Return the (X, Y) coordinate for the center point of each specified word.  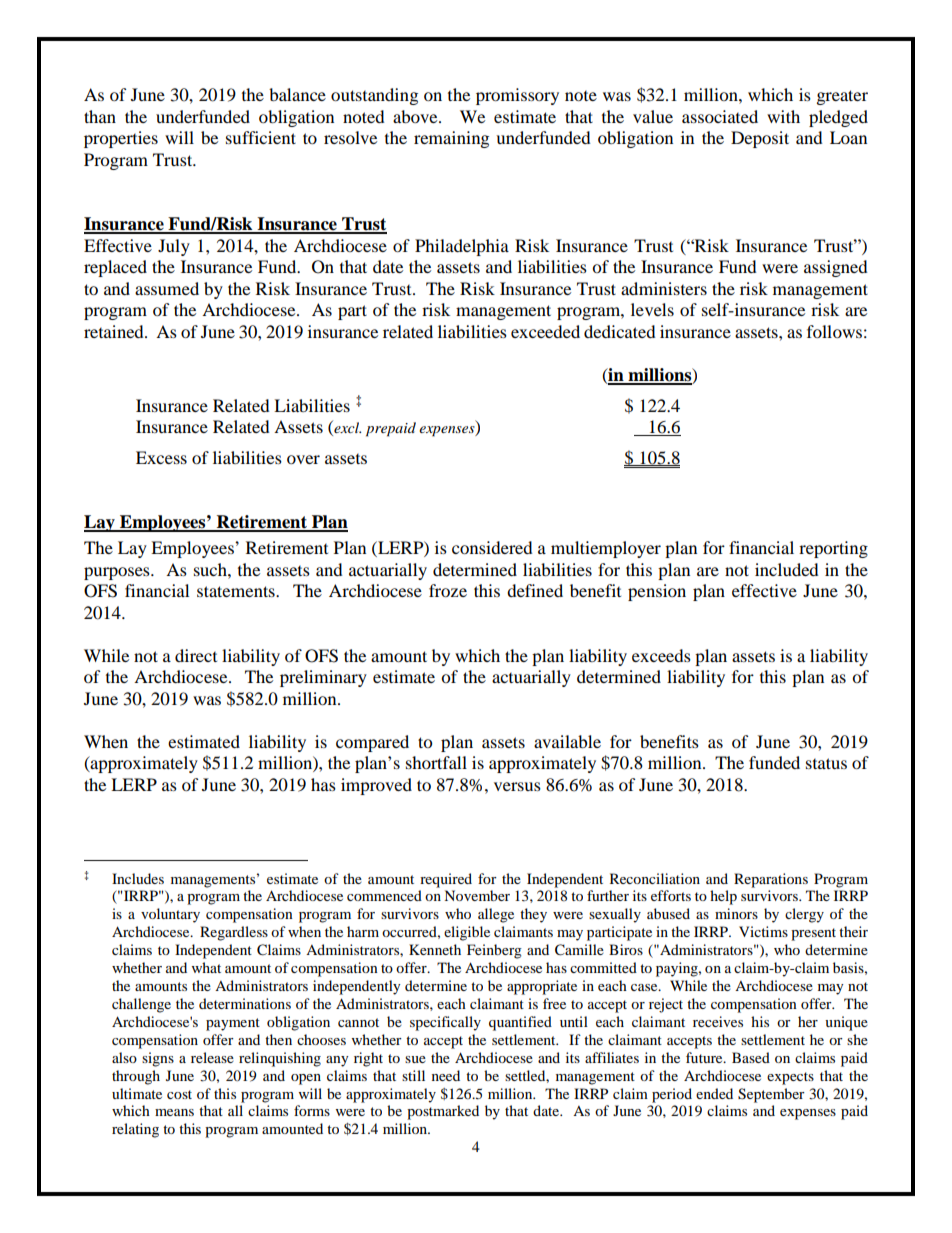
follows (834, 331)
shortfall (436, 762)
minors (736, 913)
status (826, 763)
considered (492, 547)
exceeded (545, 331)
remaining (451, 139)
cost (179, 1094)
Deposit (760, 139)
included (787, 569)
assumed (167, 288)
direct (196, 655)
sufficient (261, 137)
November (477, 895)
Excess (161, 457)
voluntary (170, 915)
